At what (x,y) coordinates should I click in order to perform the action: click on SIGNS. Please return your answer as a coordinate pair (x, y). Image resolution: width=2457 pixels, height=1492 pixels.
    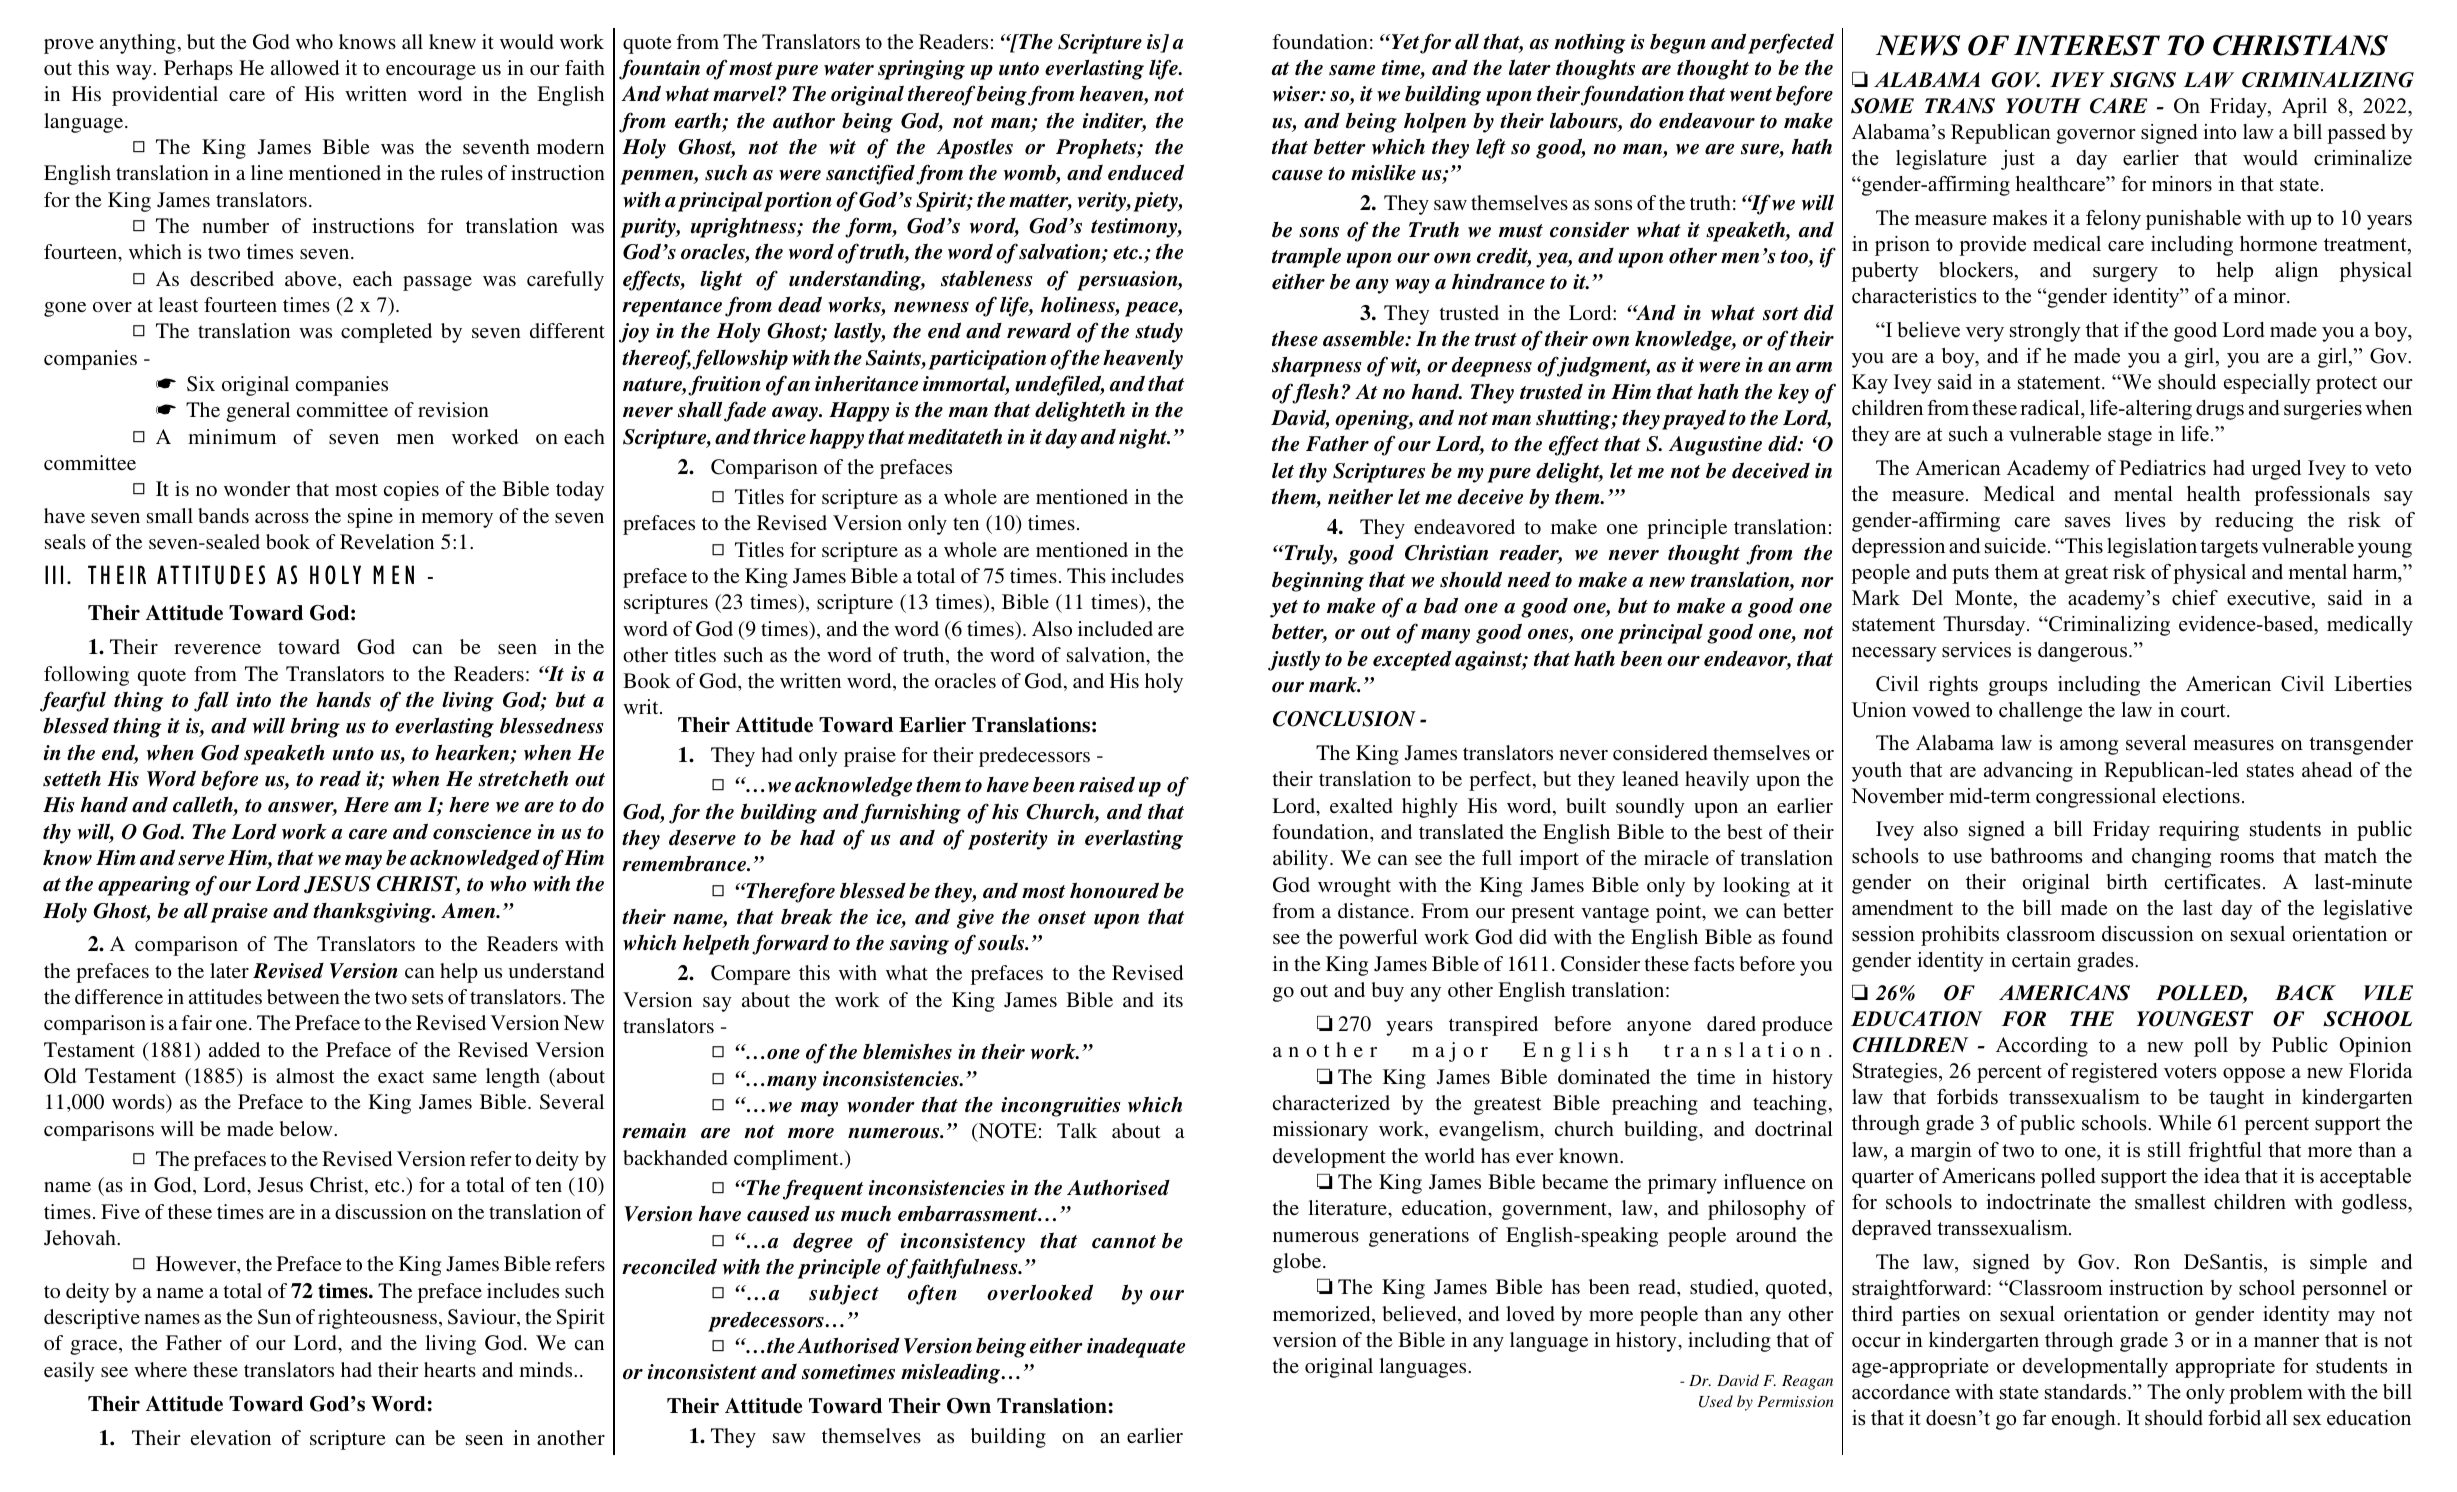
    Looking at the image, I should click on (2143, 80).
